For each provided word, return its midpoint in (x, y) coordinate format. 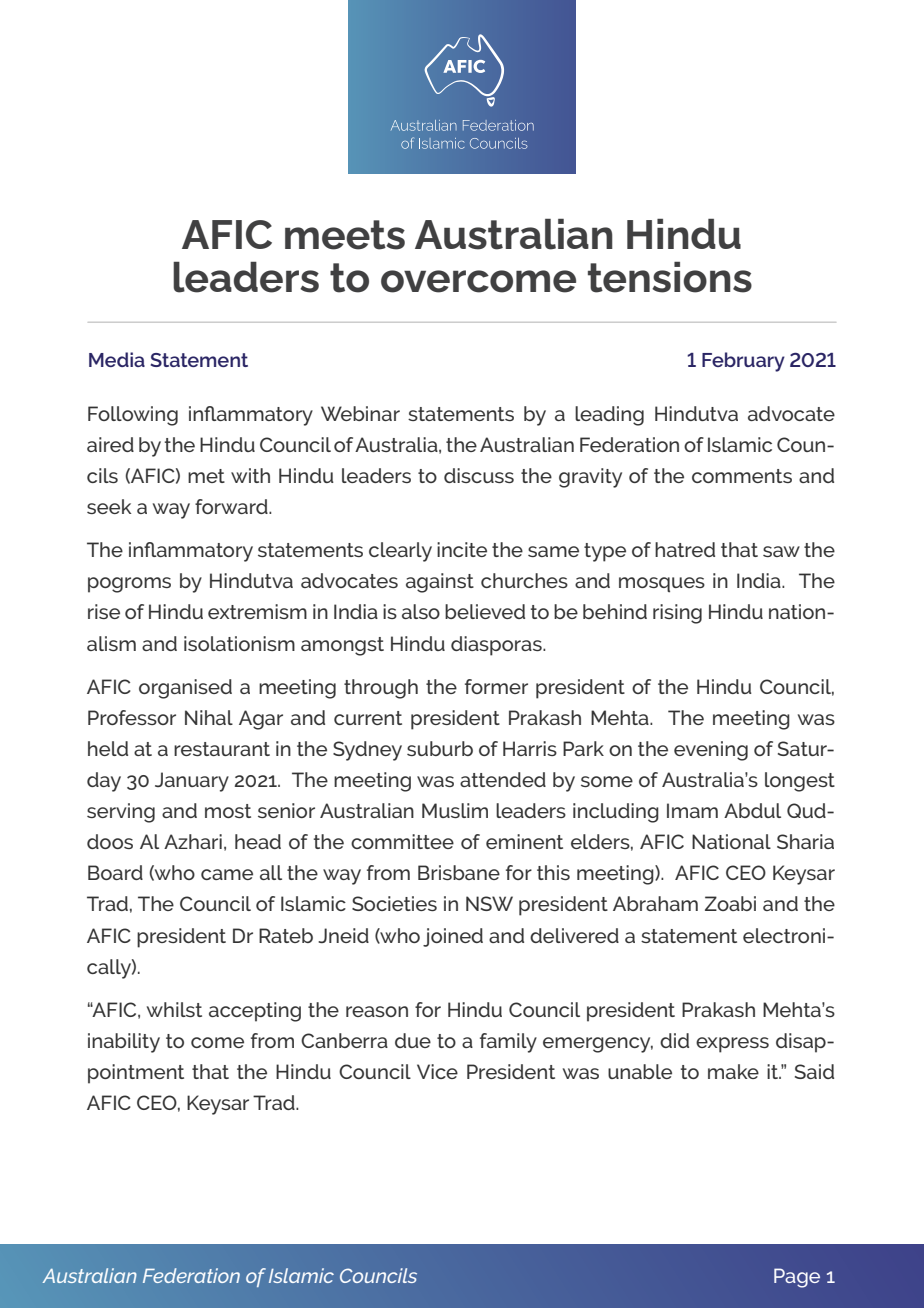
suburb (440, 748)
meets (345, 235)
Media (117, 359)
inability (124, 1043)
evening (711, 751)
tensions (670, 277)
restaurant (222, 749)
